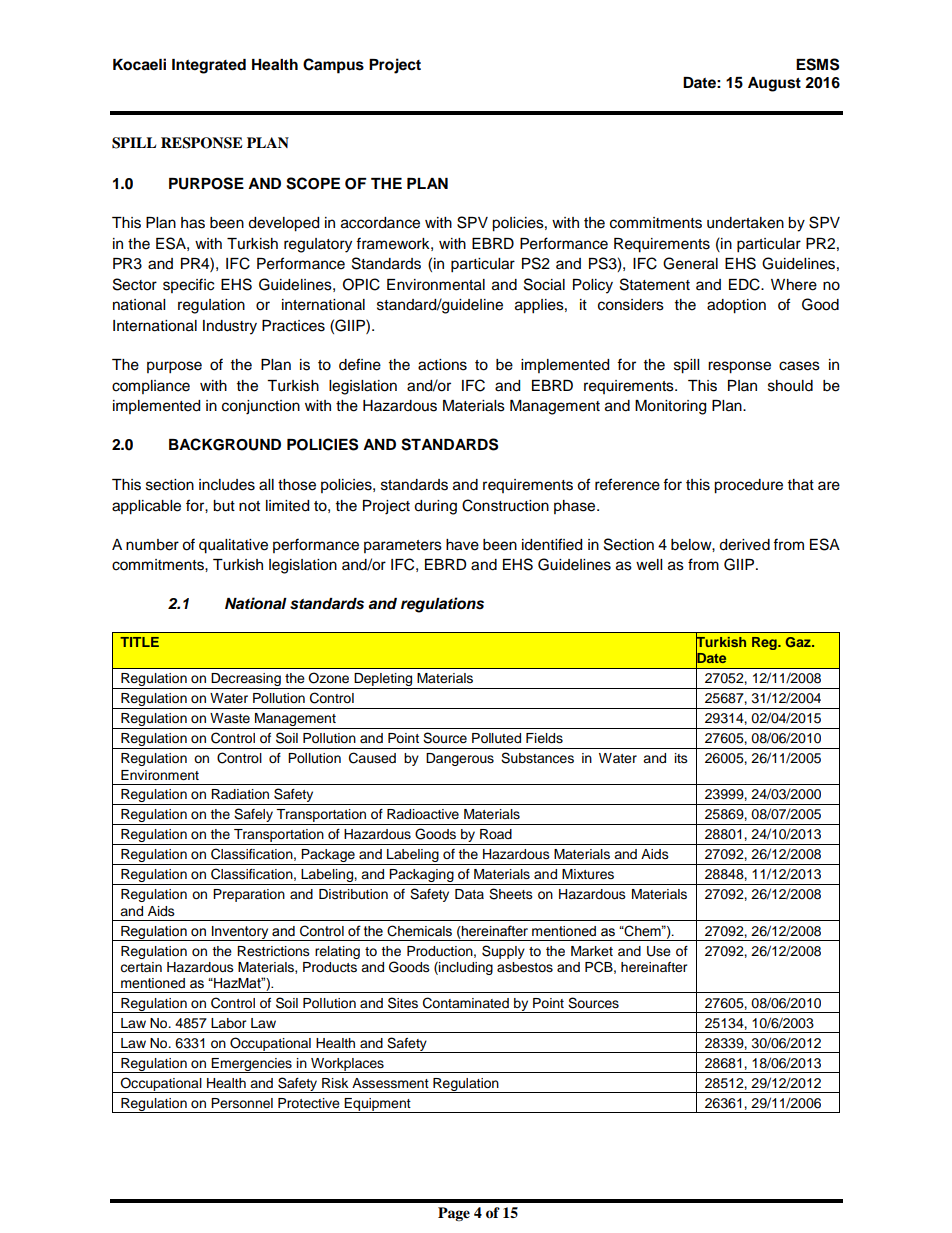  What do you see at coordinates (592, 951) in the image?
I see `Market` at bounding box center [592, 951].
